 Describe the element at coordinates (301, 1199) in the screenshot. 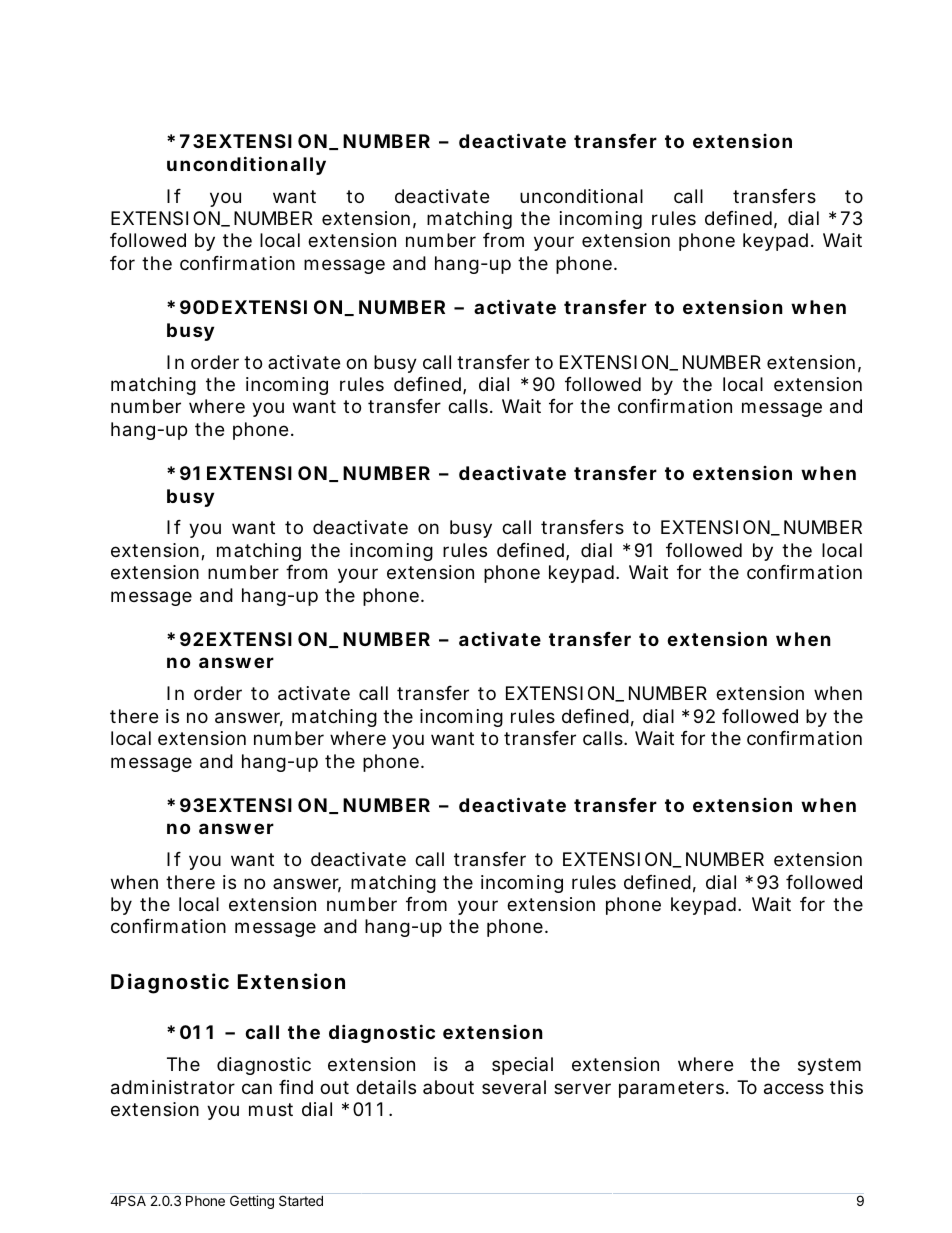

I see `Started` at that location.
